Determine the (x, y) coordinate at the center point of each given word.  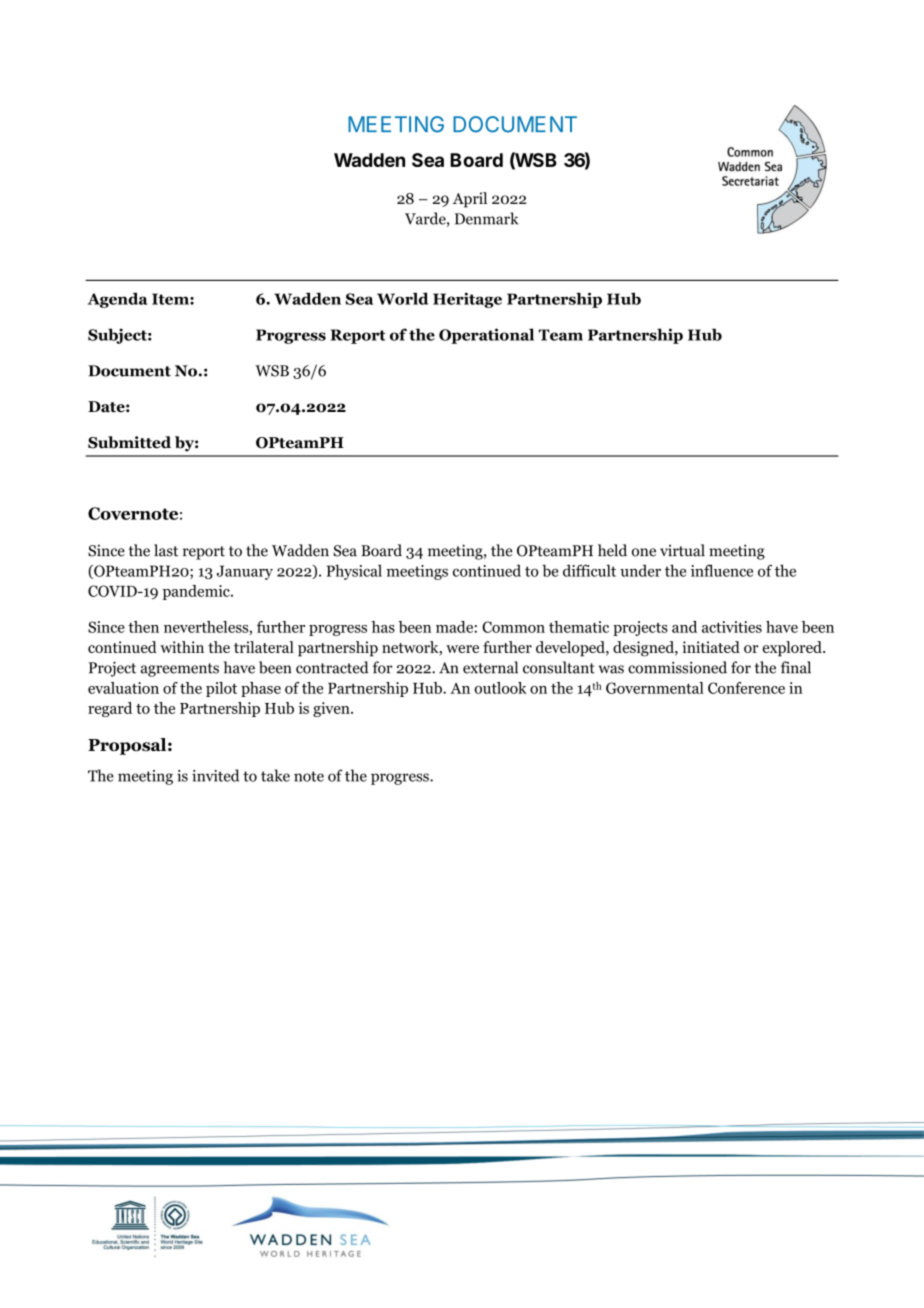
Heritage (467, 300)
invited (215, 775)
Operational (486, 336)
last (166, 550)
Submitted (129, 442)
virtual (682, 550)
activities (732, 627)
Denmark (486, 218)
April (470, 200)
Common (513, 627)
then (143, 627)
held (612, 550)
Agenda (117, 300)
